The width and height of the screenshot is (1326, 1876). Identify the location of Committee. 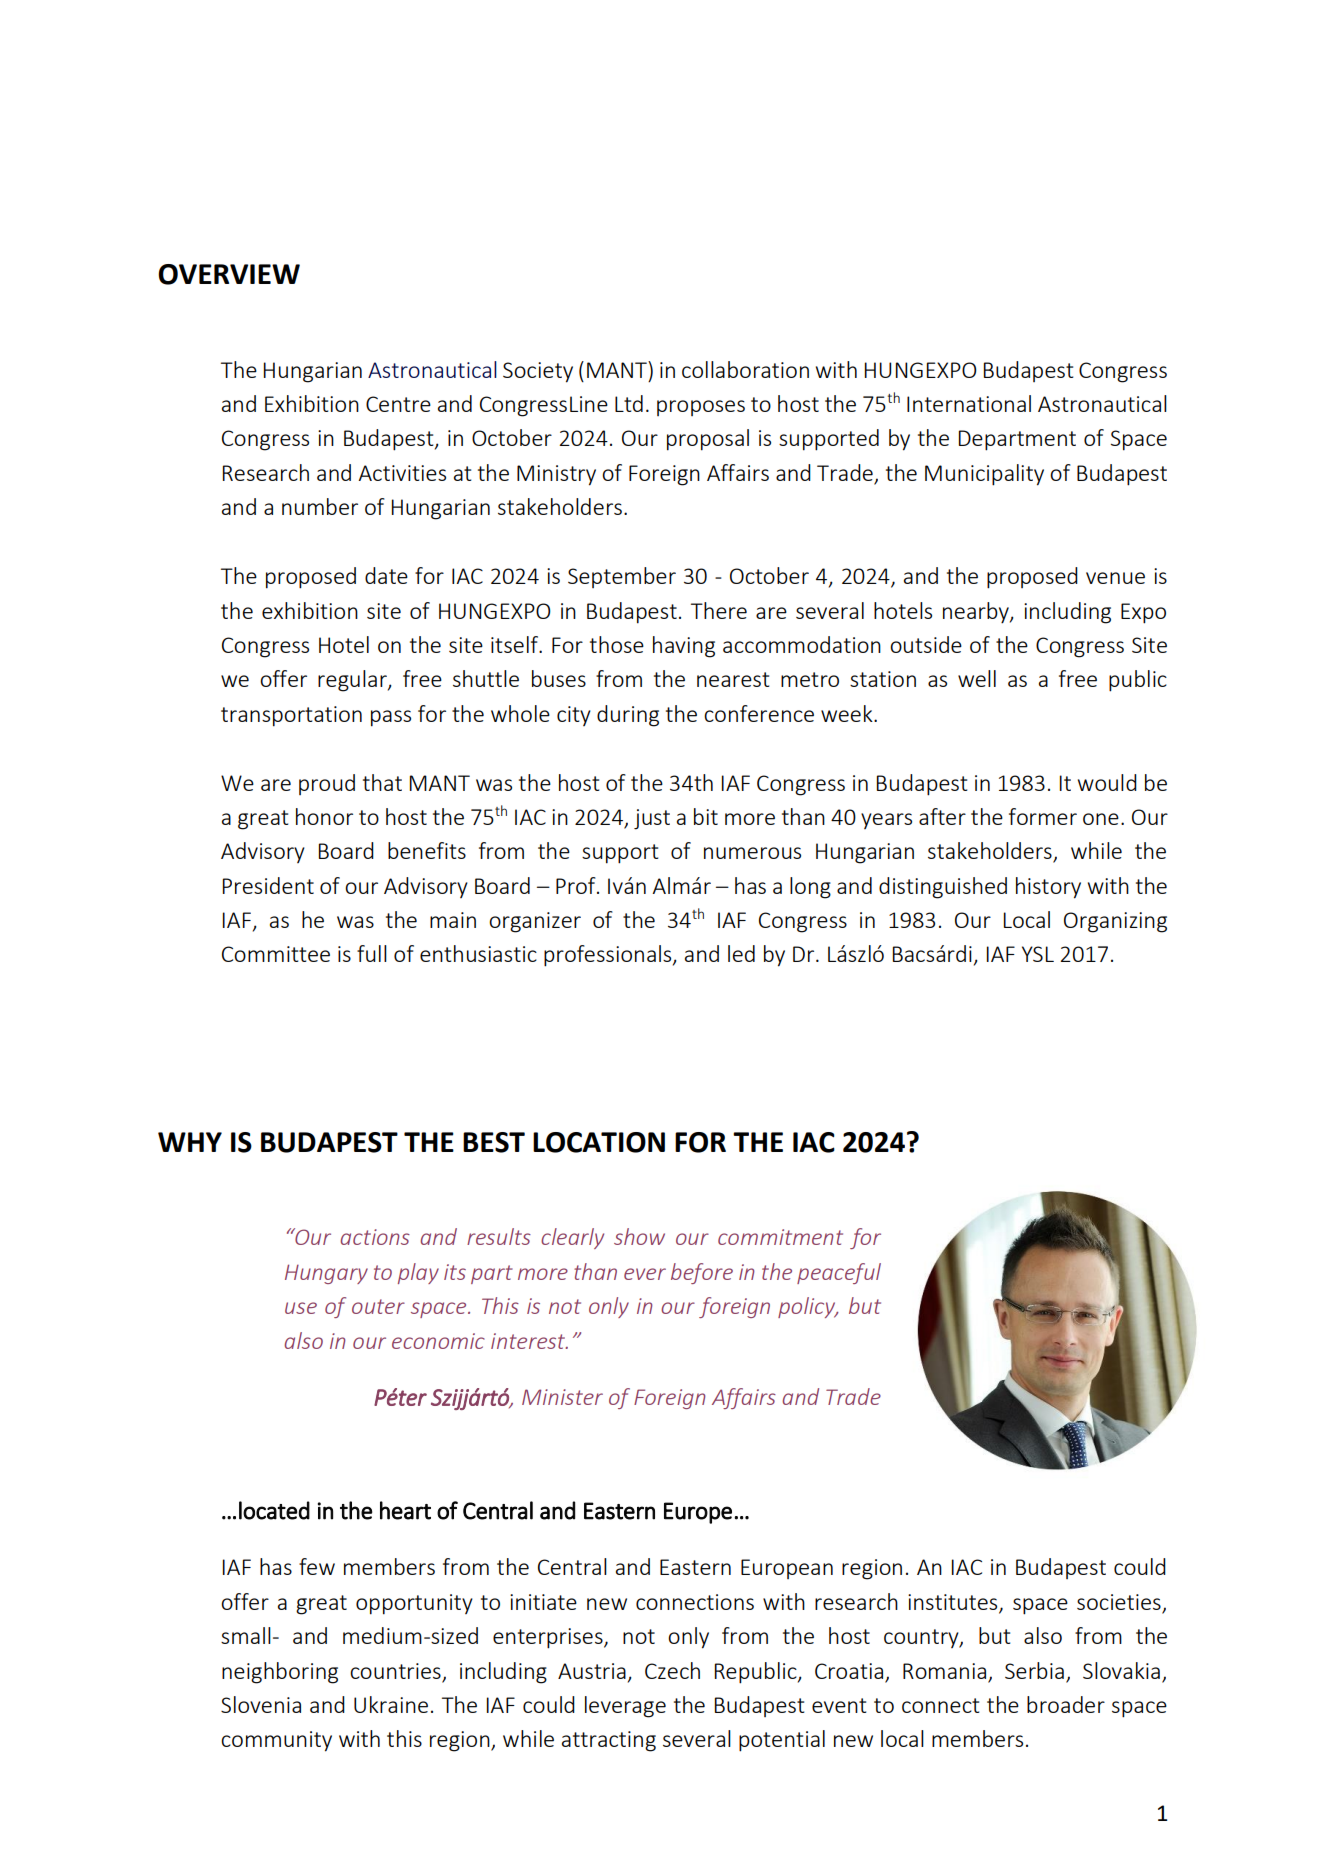
(276, 954).
